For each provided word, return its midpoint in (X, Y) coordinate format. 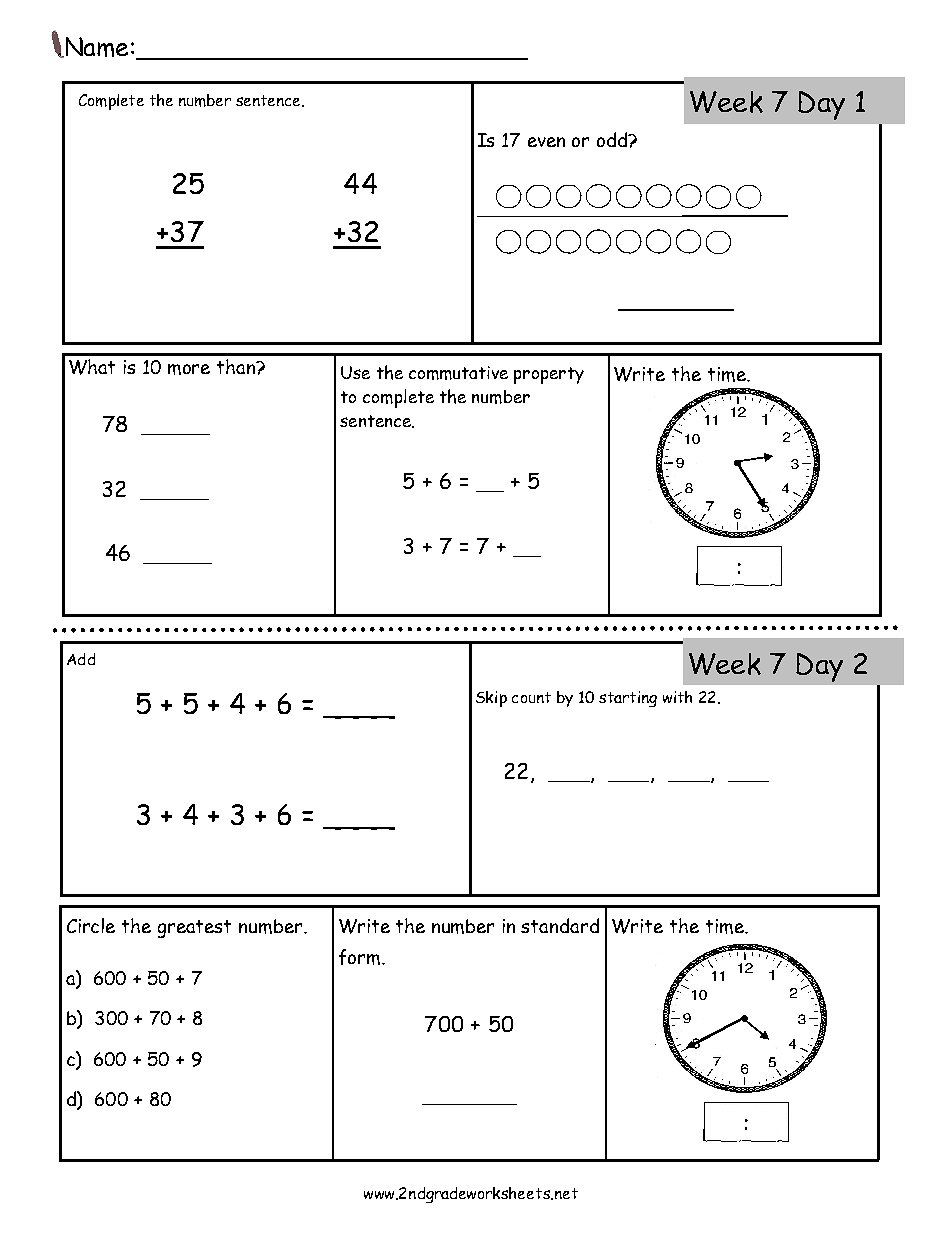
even (546, 142)
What (92, 367)
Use (355, 372)
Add (81, 659)
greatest (194, 929)
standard (560, 925)
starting (628, 699)
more (189, 369)
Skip (491, 699)
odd (613, 139)
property (549, 375)
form (359, 957)
